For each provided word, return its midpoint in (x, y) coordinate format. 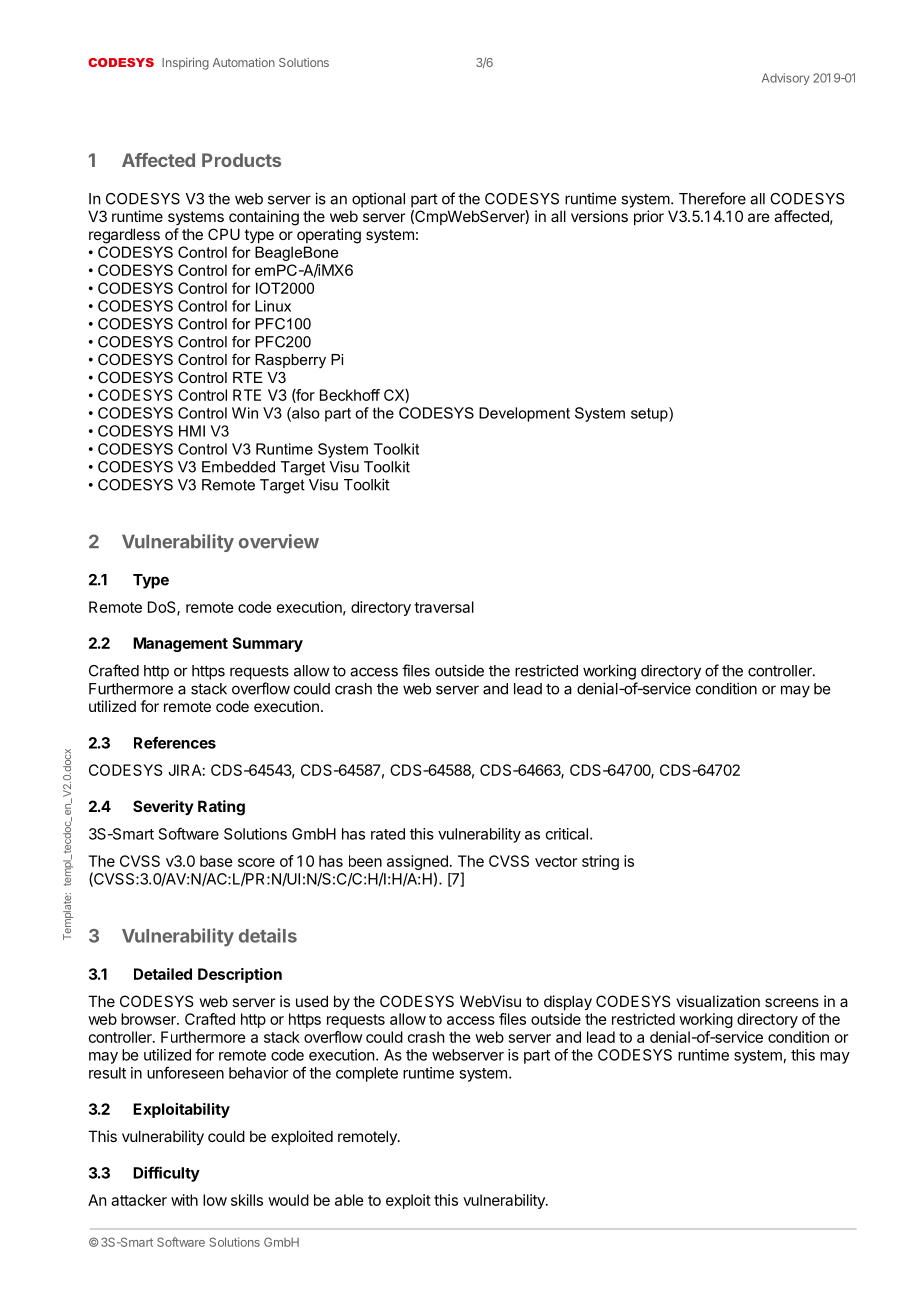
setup (650, 414)
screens (792, 1002)
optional (378, 200)
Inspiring (185, 64)
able (349, 1200)
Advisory (786, 79)
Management (180, 644)
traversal (444, 607)
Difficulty (166, 1174)
